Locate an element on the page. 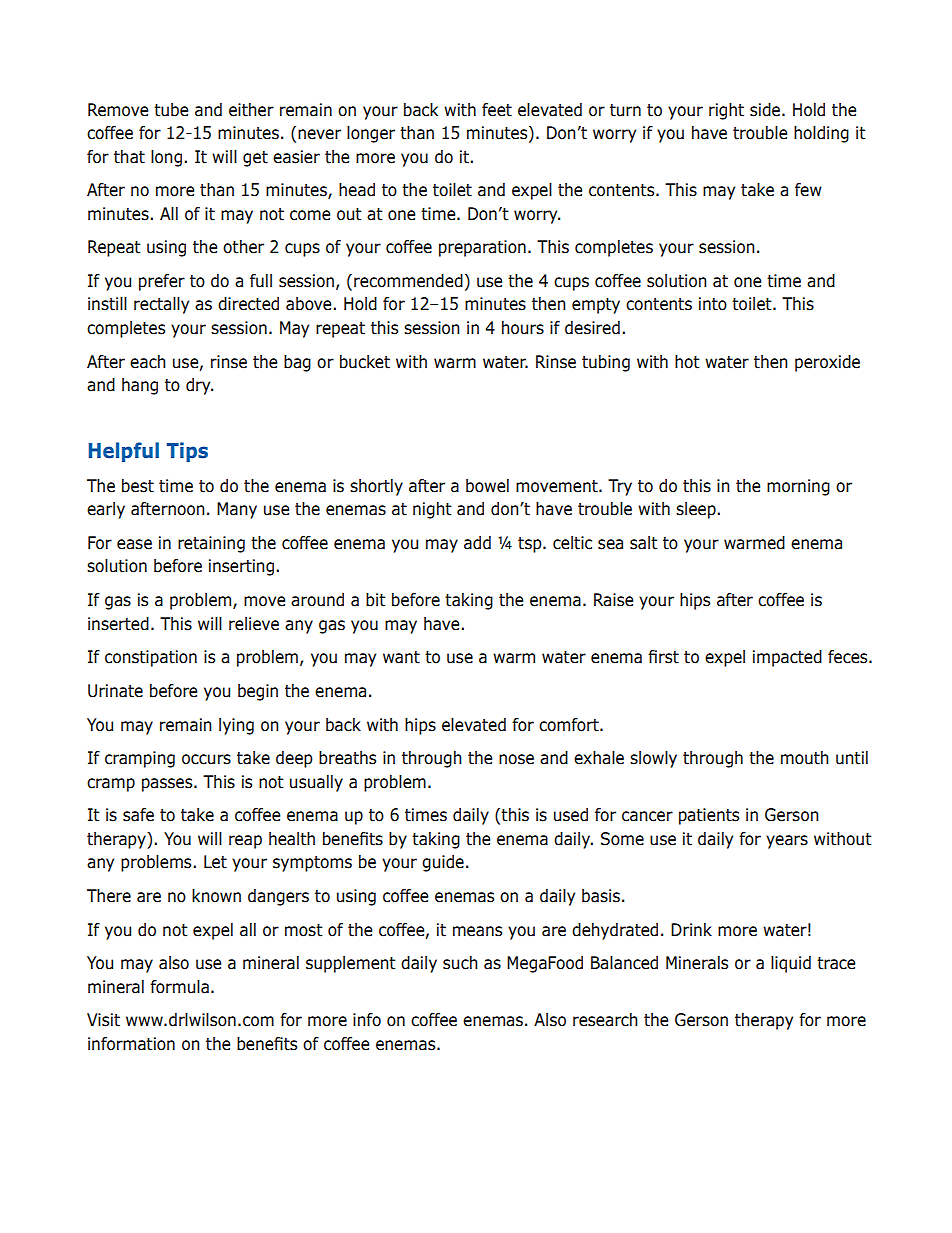  impacted is located at coordinates (787, 658).
